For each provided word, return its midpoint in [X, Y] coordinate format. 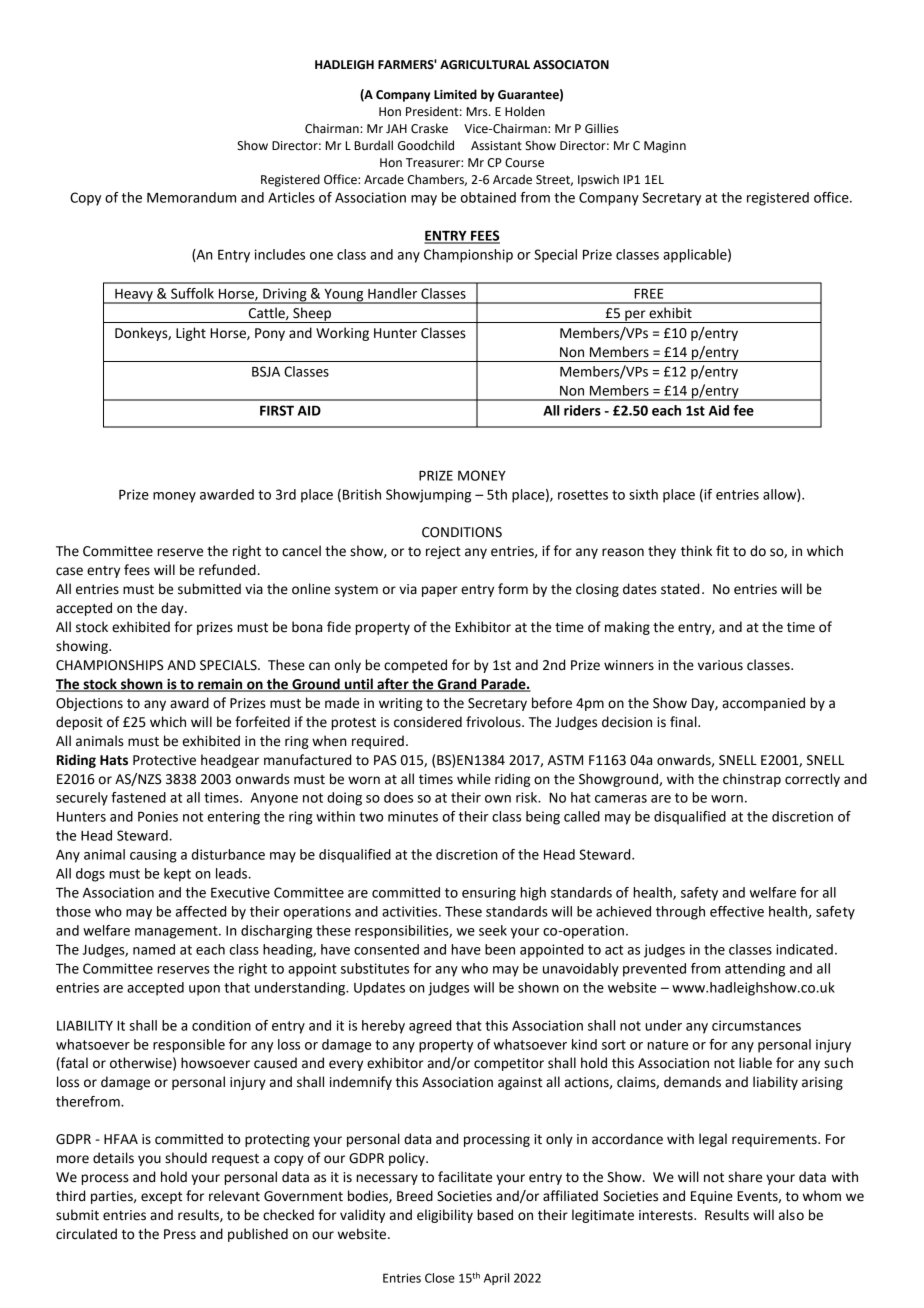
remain [220, 685]
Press [180, 1234]
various [720, 665]
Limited [455, 94]
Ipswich [598, 180]
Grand [457, 685]
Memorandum [191, 197]
